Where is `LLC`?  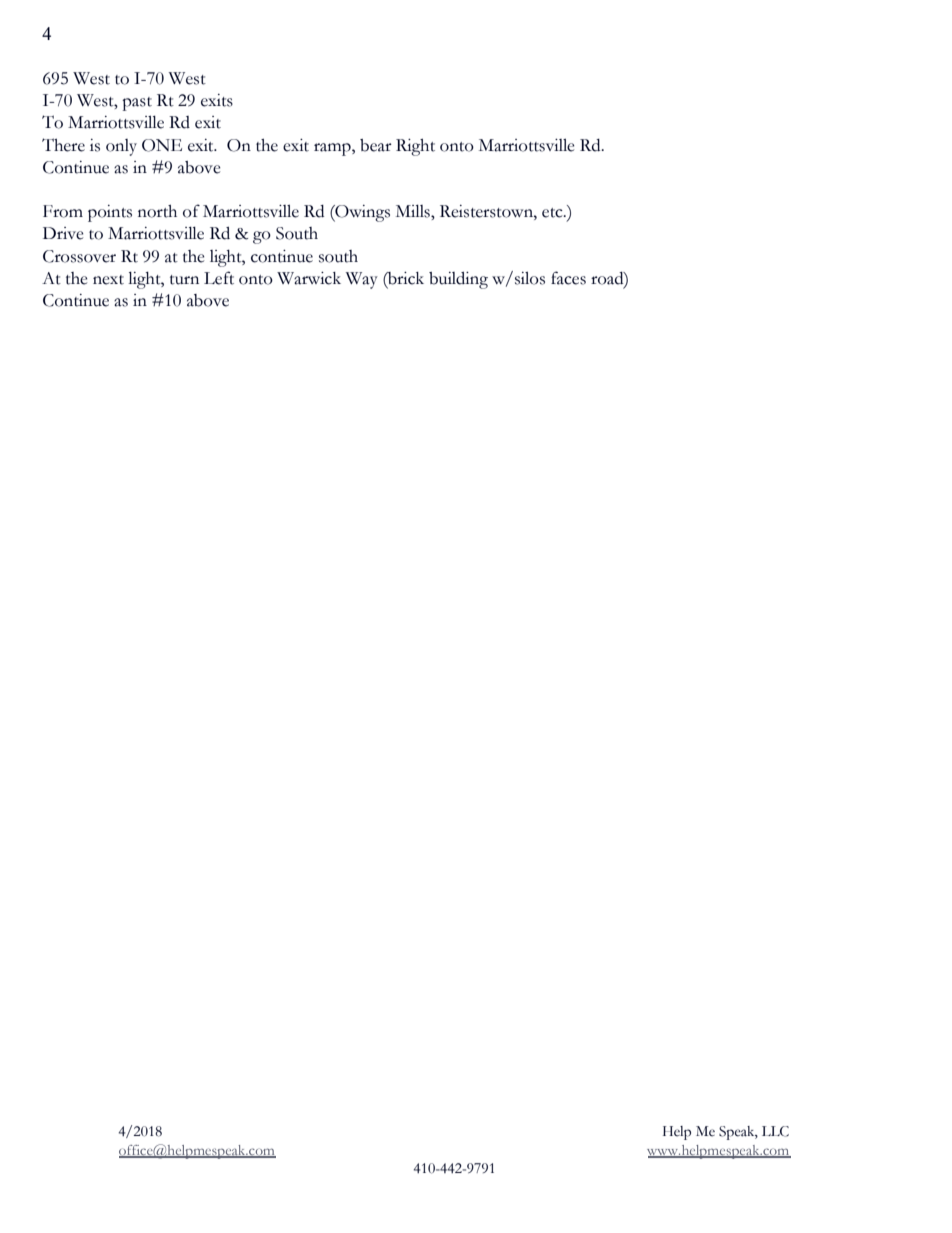
LLC is located at coordinates (775, 1131).
